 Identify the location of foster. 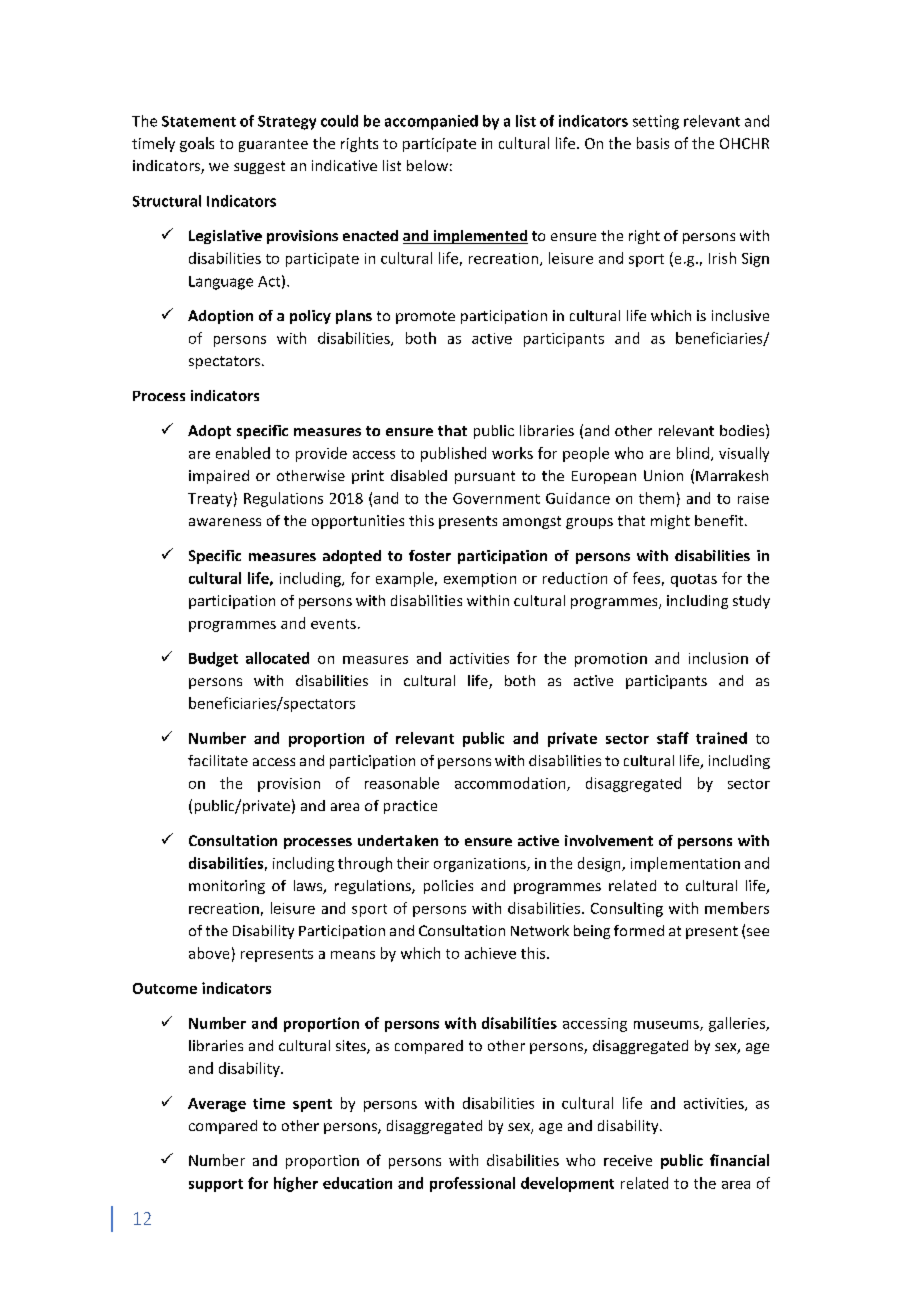
(430, 555).
